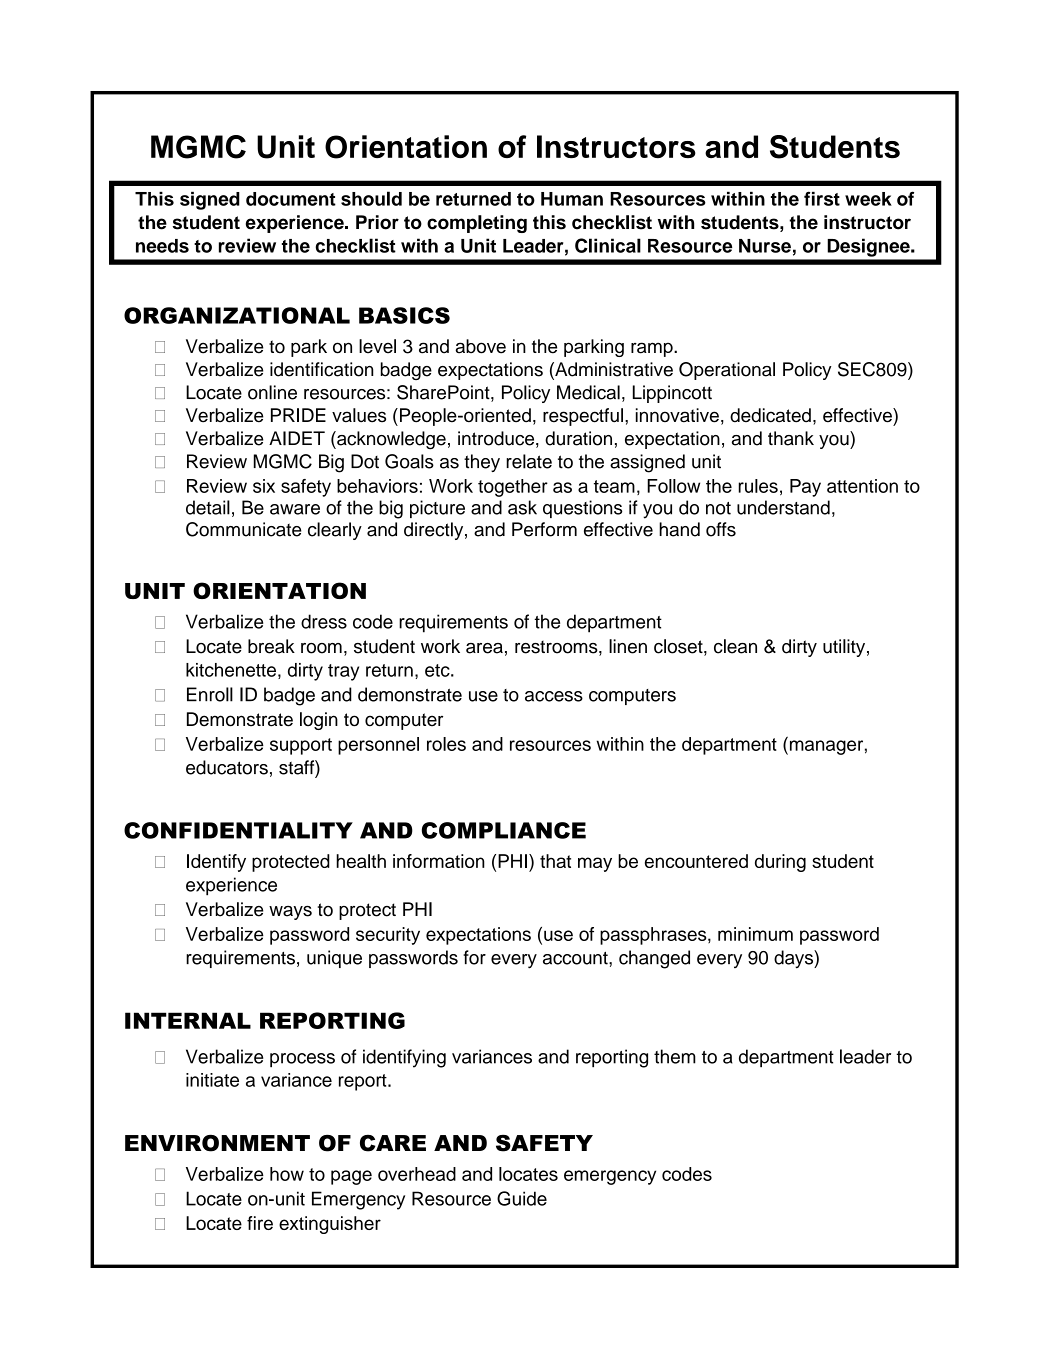 This document has width=1050, height=1359. What do you see at coordinates (477, 224) in the document?
I see `completing` at bounding box center [477, 224].
